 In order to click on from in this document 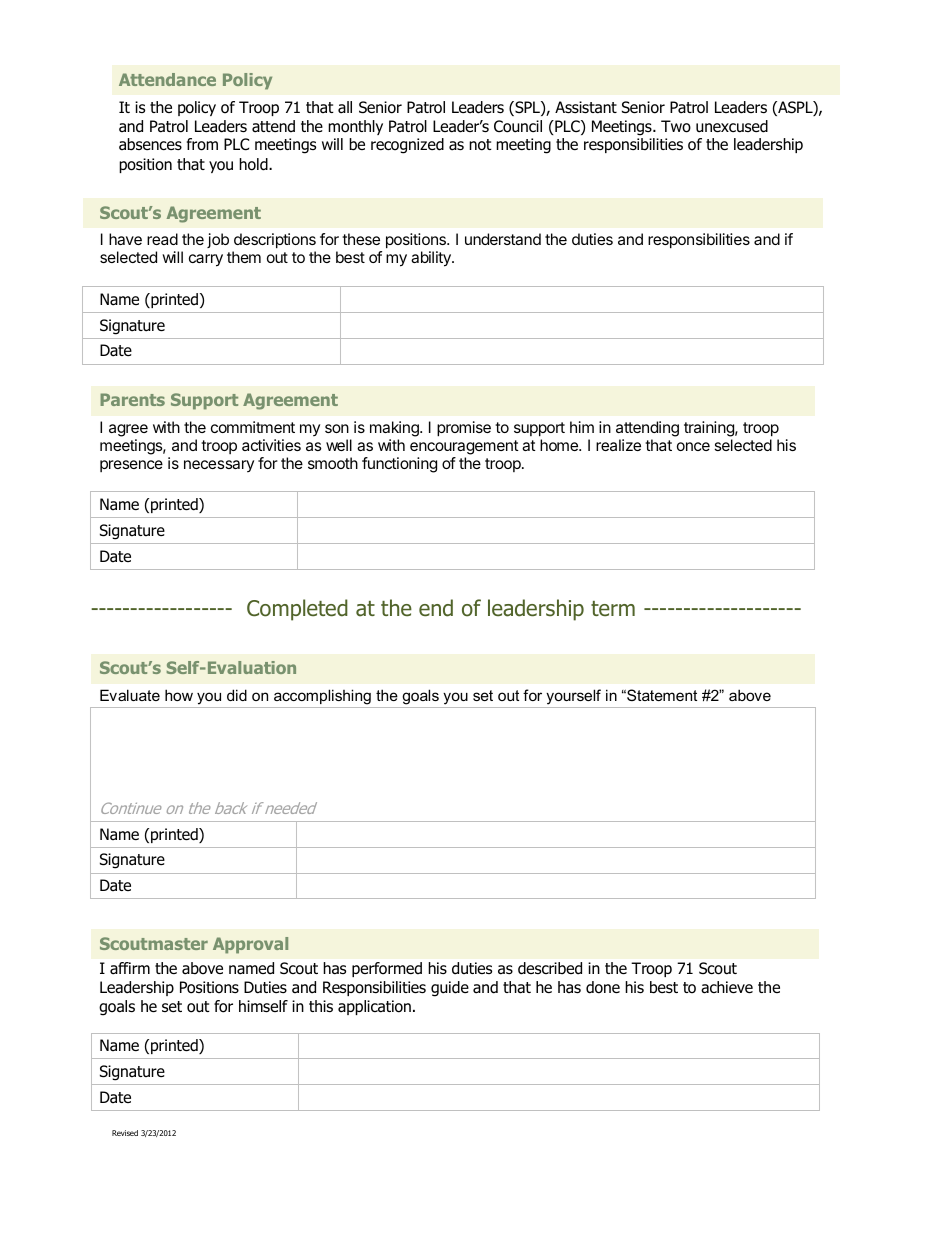, I will do `click(202, 144)`.
